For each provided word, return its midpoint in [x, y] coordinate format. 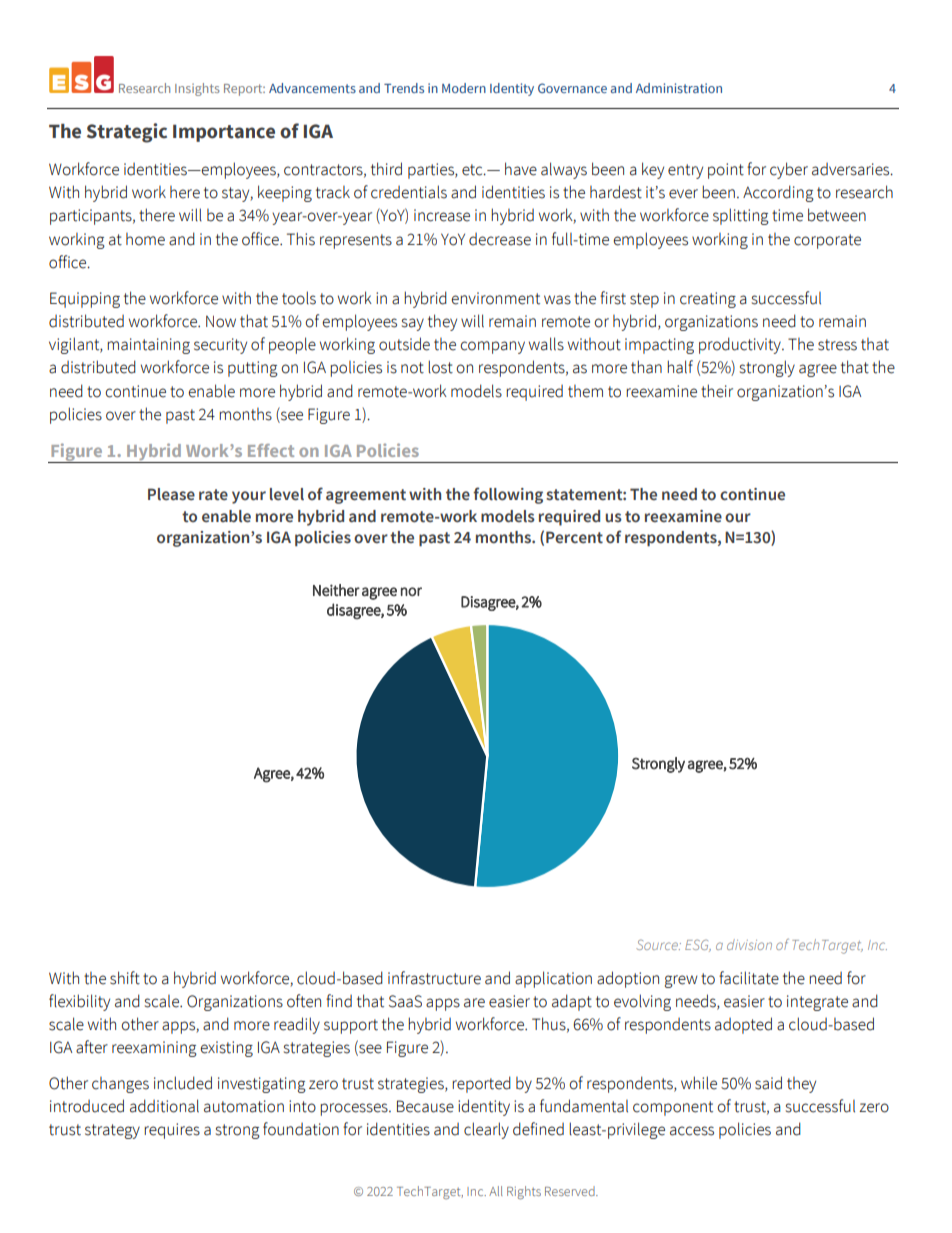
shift [125, 978]
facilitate [749, 978]
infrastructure [434, 978]
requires [172, 1131]
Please [171, 494]
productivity [741, 345]
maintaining [148, 346]
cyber [789, 170]
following [508, 495]
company [493, 347]
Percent [574, 537]
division [749, 944]
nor [411, 591]
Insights [197, 89]
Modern [464, 88]
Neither [336, 590]
